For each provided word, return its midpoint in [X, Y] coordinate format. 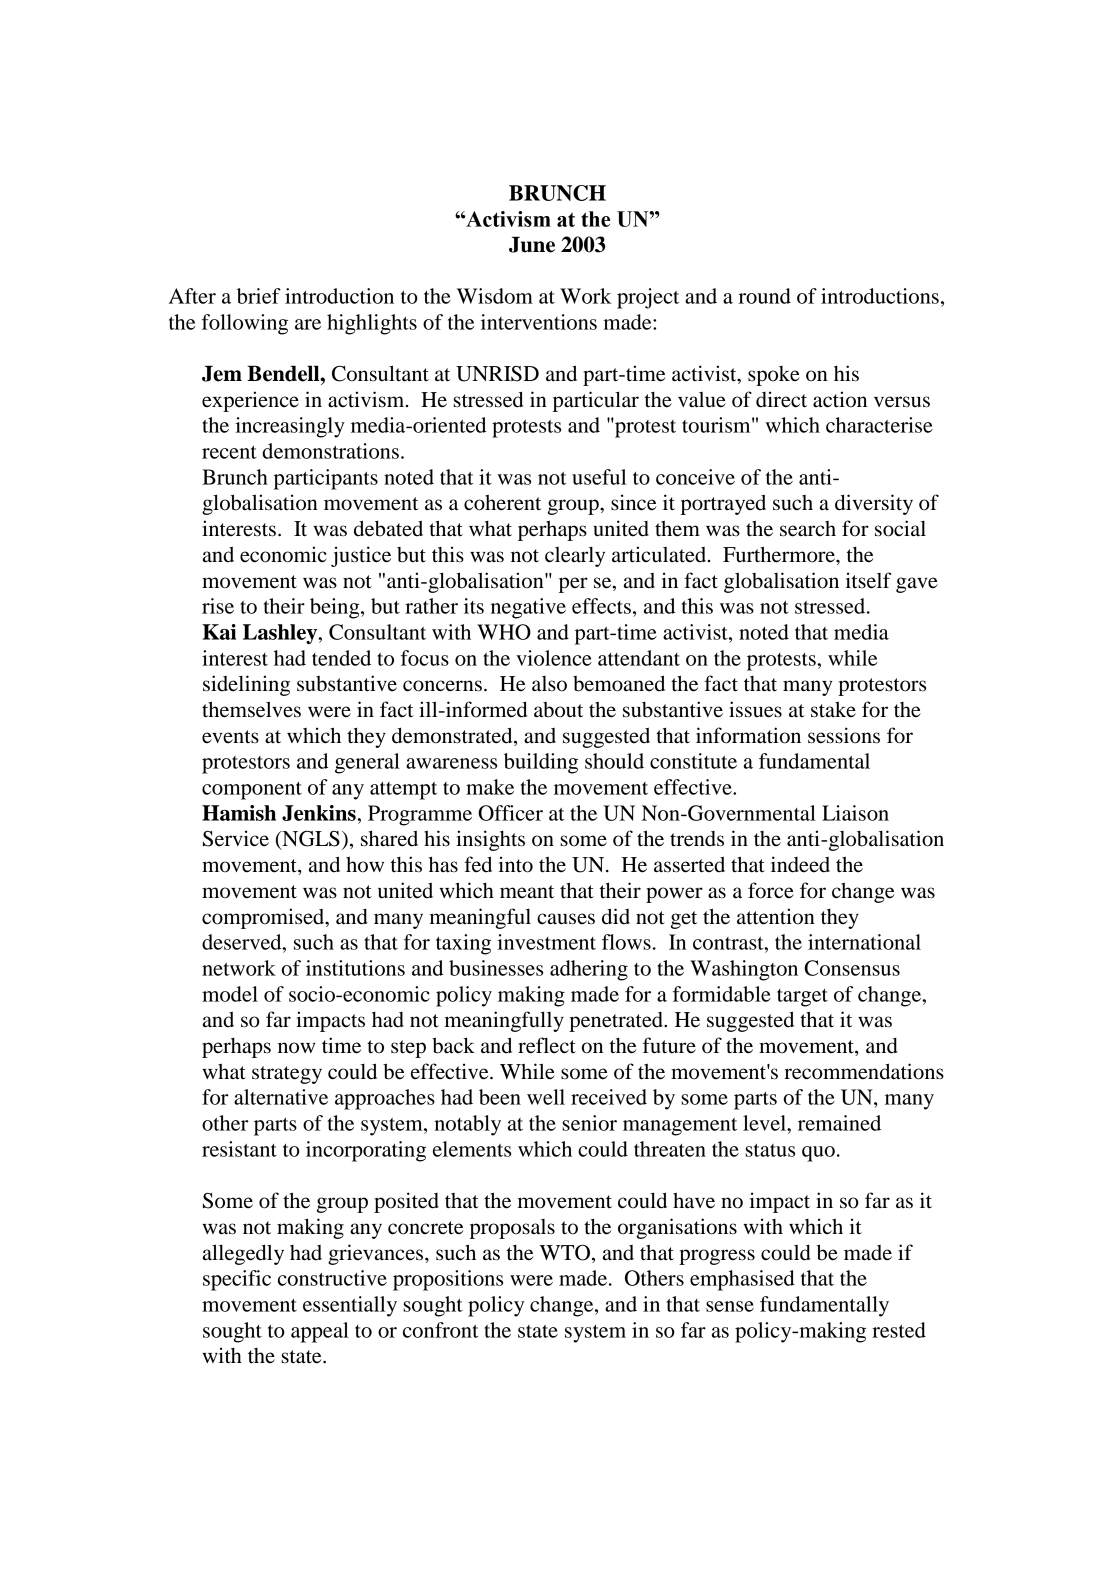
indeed [800, 864]
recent [229, 452]
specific [237, 1280]
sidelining [246, 685]
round [765, 296]
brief [259, 296]
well [546, 1097]
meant [527, 892]
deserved [243, 942]
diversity [874, 504]
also [549, 684]
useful [599, 477]
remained [839, 1123]
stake [833, 709]
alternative [281, 1097]
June [532, 244]
